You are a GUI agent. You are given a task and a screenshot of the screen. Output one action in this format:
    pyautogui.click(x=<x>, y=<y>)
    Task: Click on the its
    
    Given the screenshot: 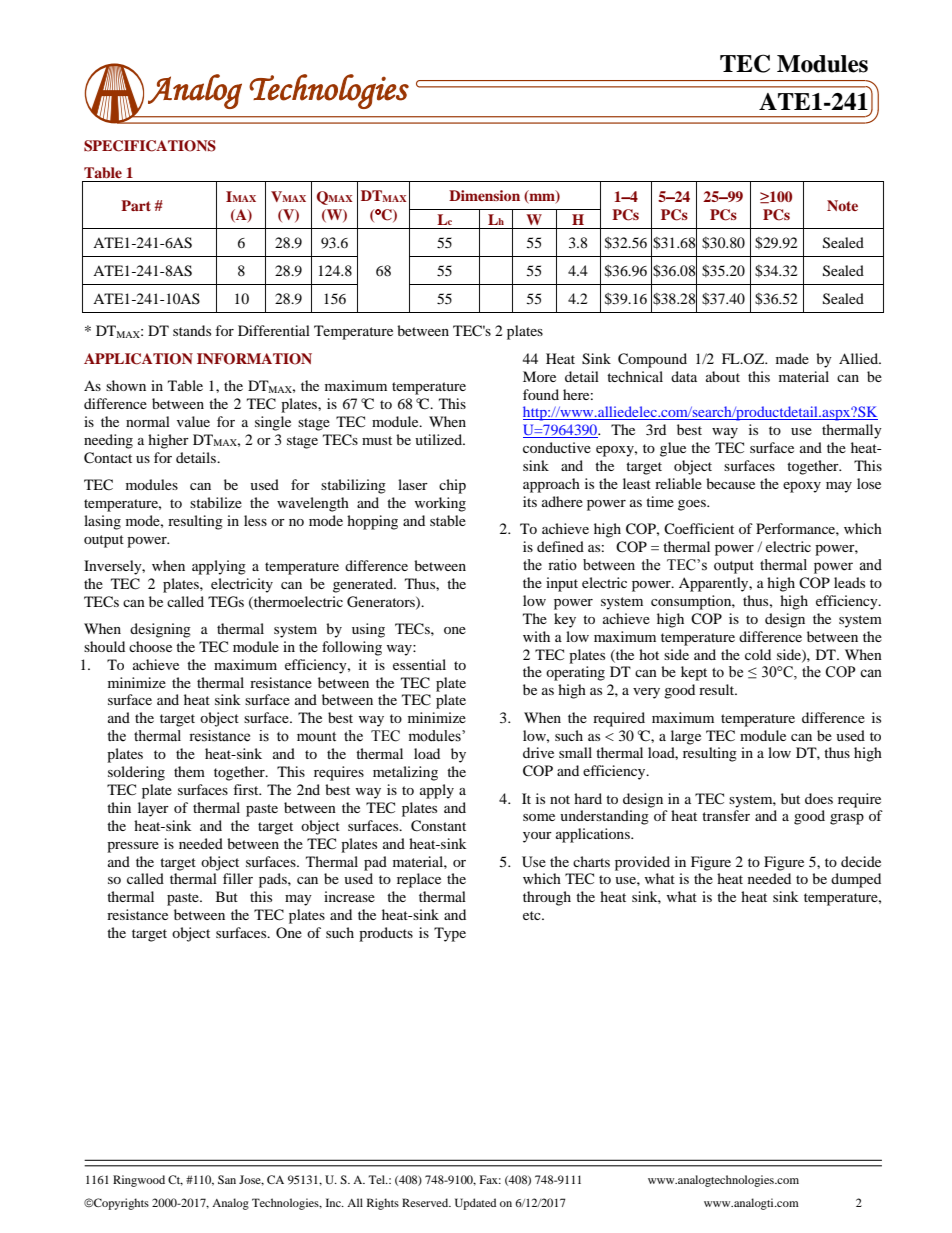 What is the action you would take?
    pyautogui.click(x=530, y=501)
